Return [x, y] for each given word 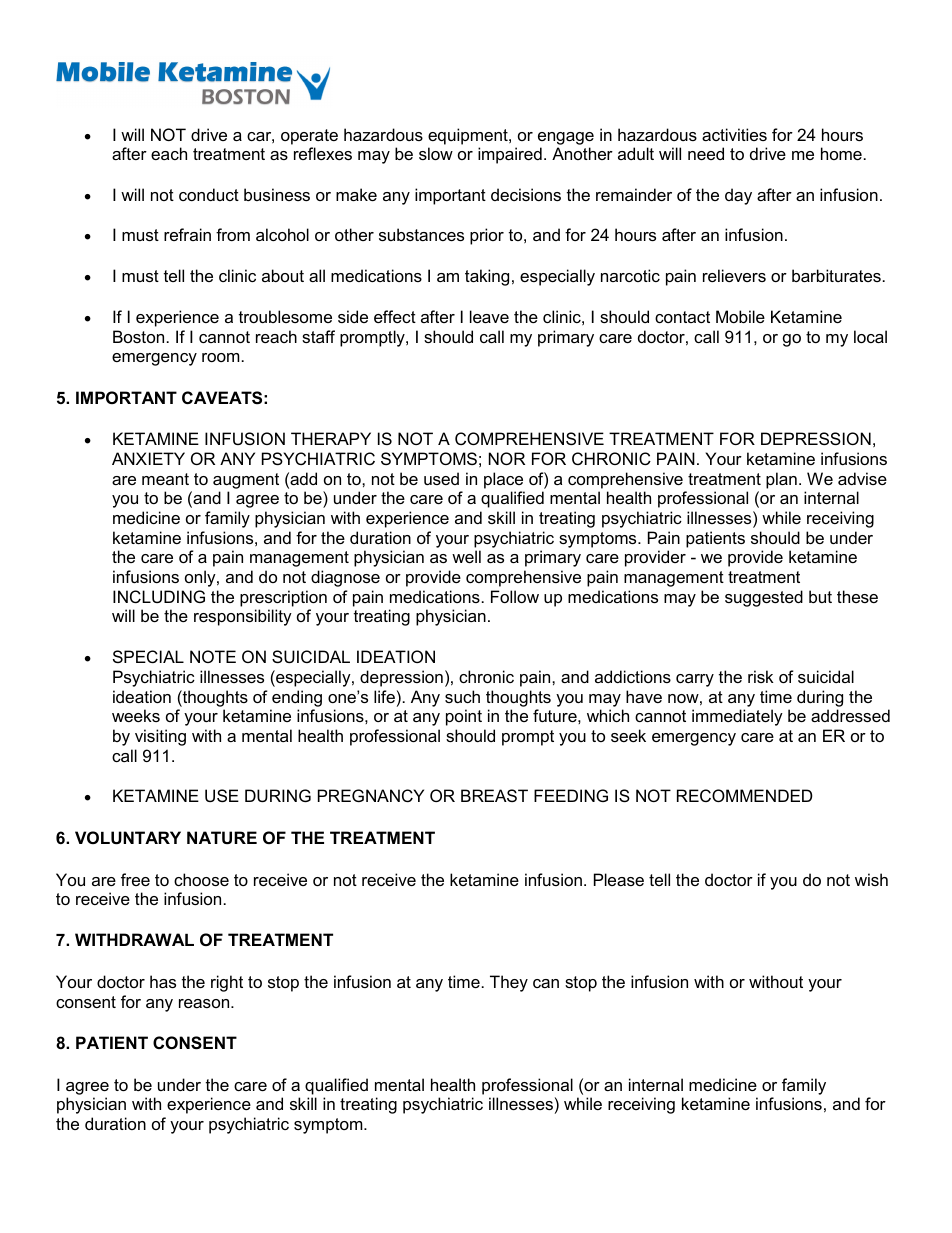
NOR [507, 458]
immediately [737, 717]
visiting [160, 737]
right [227, 983]
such [462, 696]
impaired [510, 155]
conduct [209, 194]
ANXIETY [148, 458]
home [841, 153]
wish [871, 879]
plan [781, 480]
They [509, 983]
